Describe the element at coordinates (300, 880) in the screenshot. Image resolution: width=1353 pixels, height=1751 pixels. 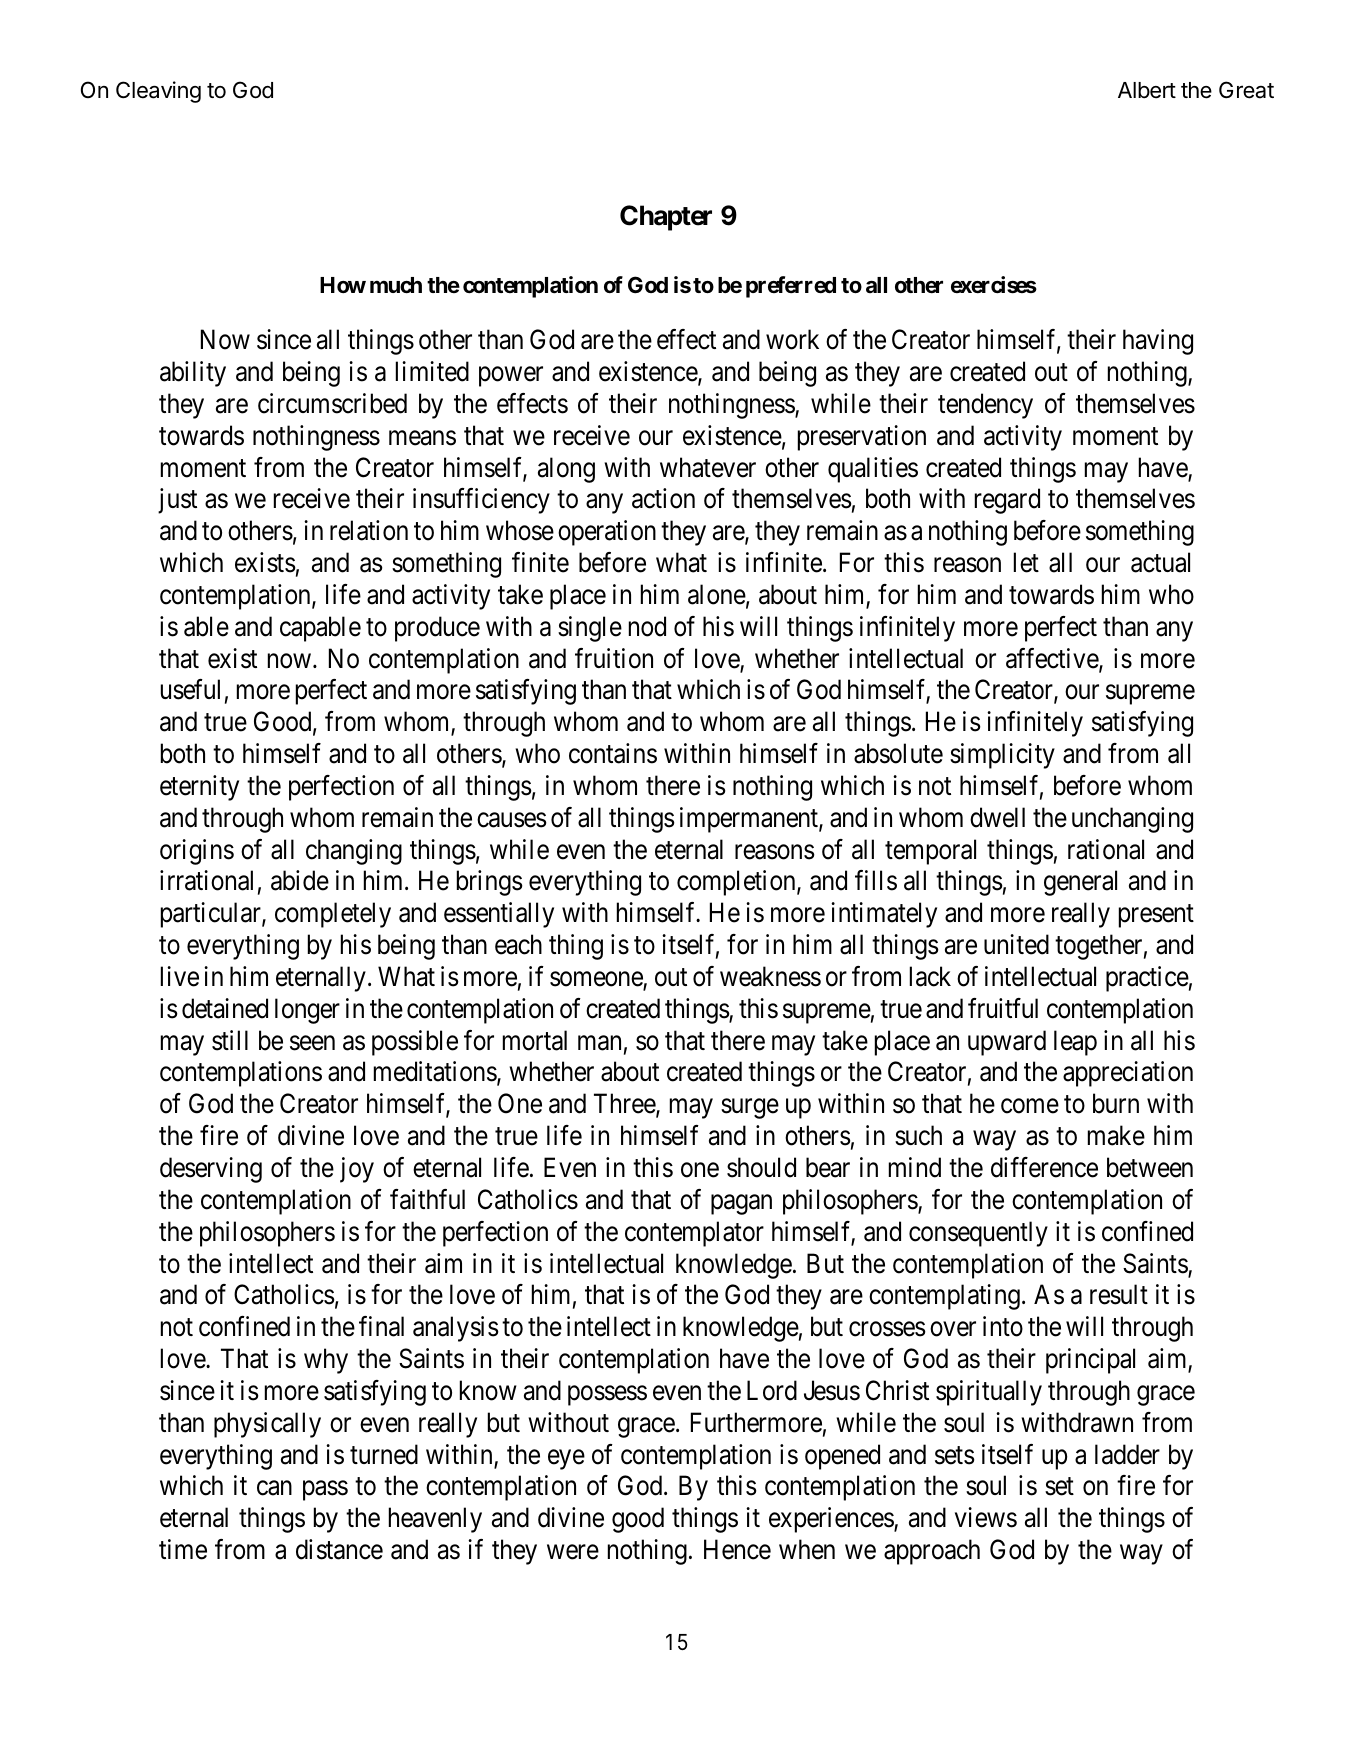
I see `abide` at that location.
